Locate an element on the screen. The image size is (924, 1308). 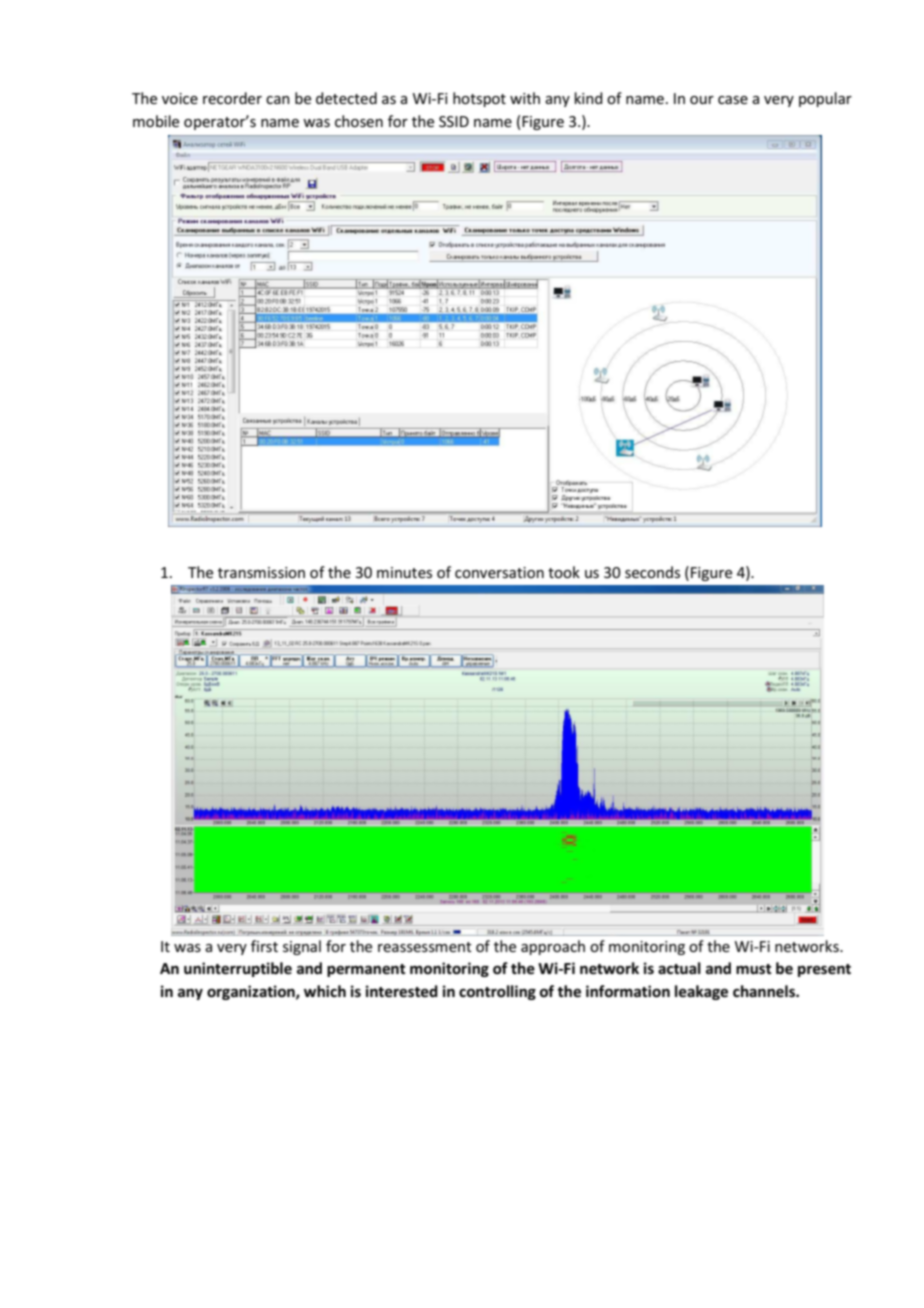
uninterruptible is located at coordinates (238, 969).
